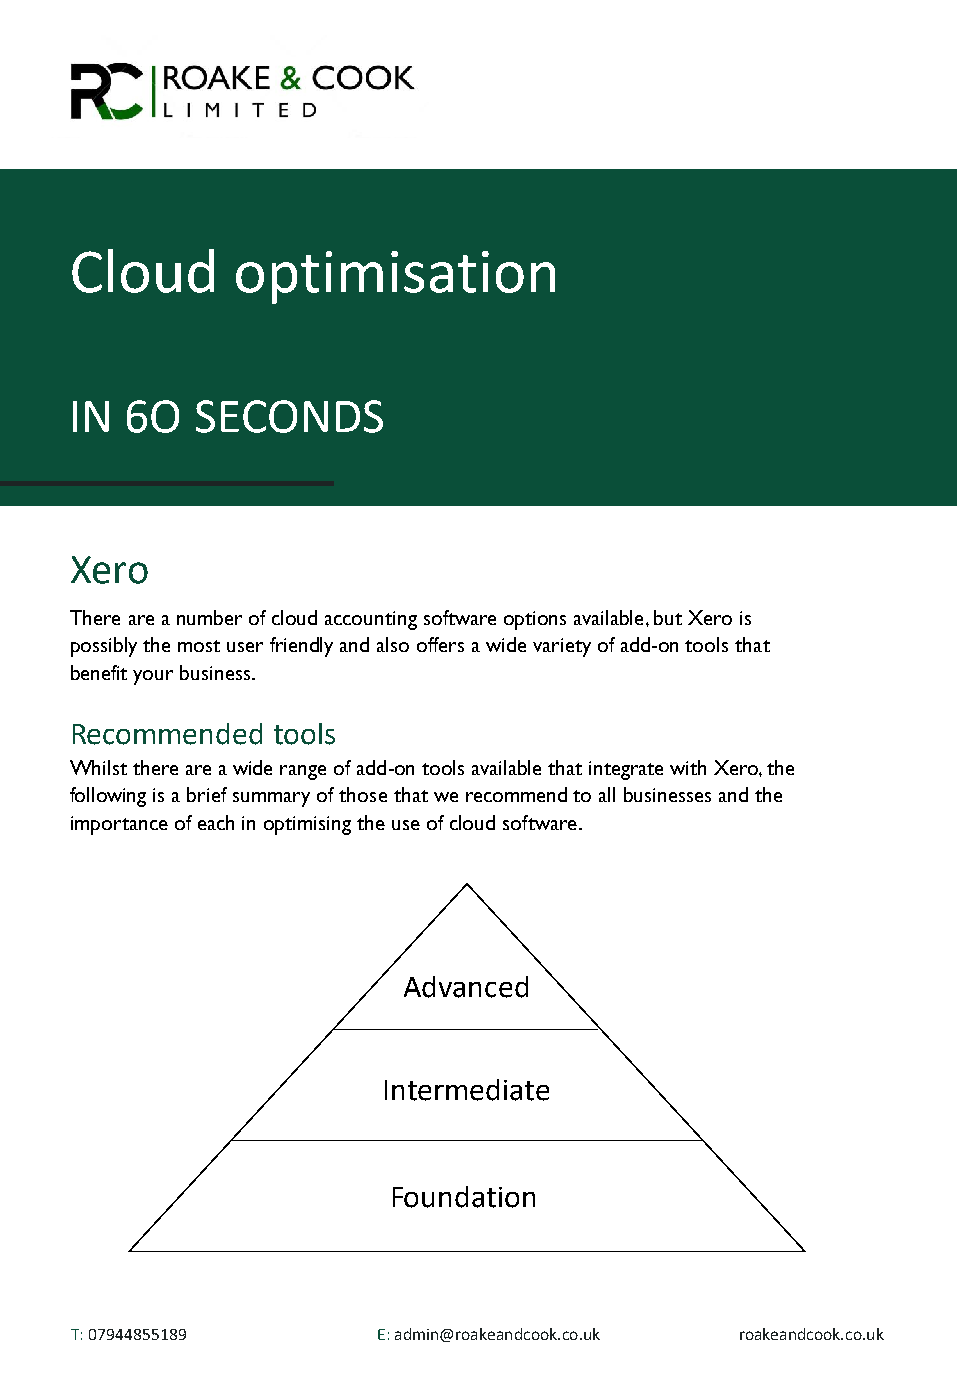 The image size is (957, 1382). What do you see at coordinates (371, 620) in the screenshot?
I see `accounting` at bounding box center [371, 620].
